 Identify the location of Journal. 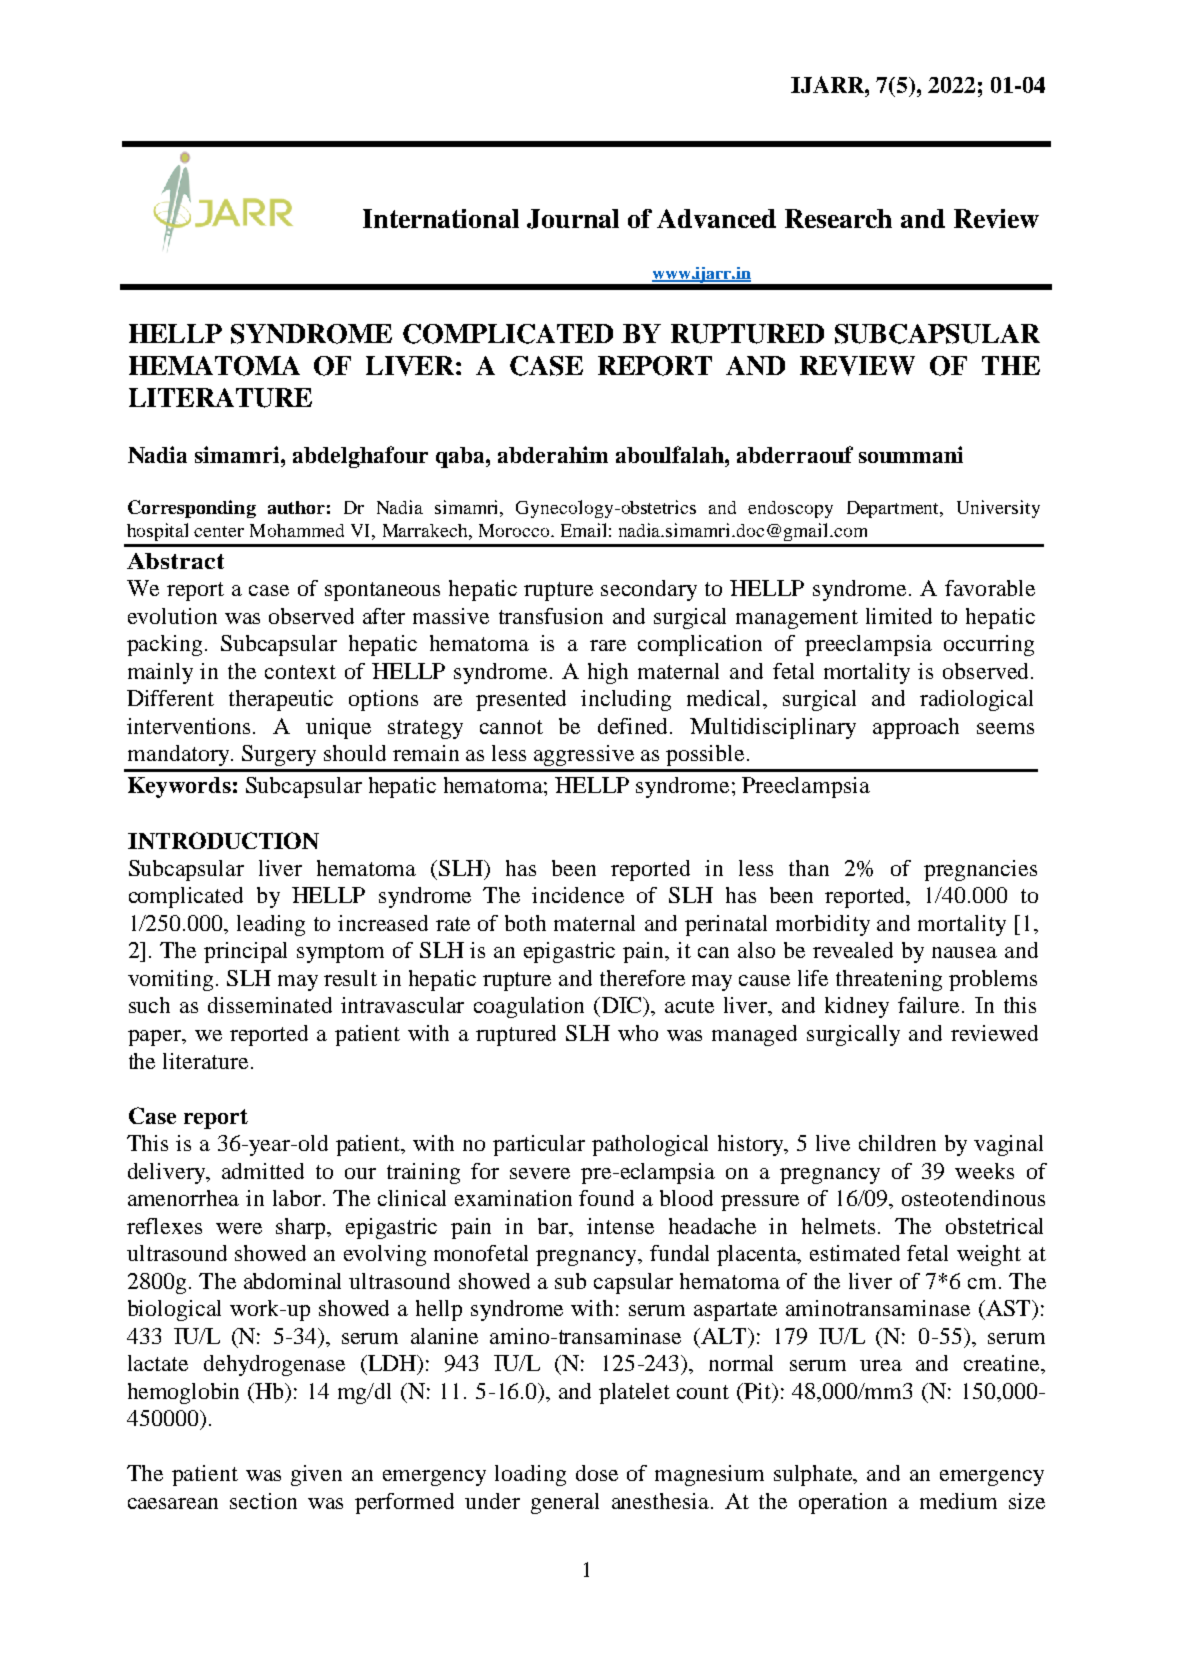
(573, 219).
